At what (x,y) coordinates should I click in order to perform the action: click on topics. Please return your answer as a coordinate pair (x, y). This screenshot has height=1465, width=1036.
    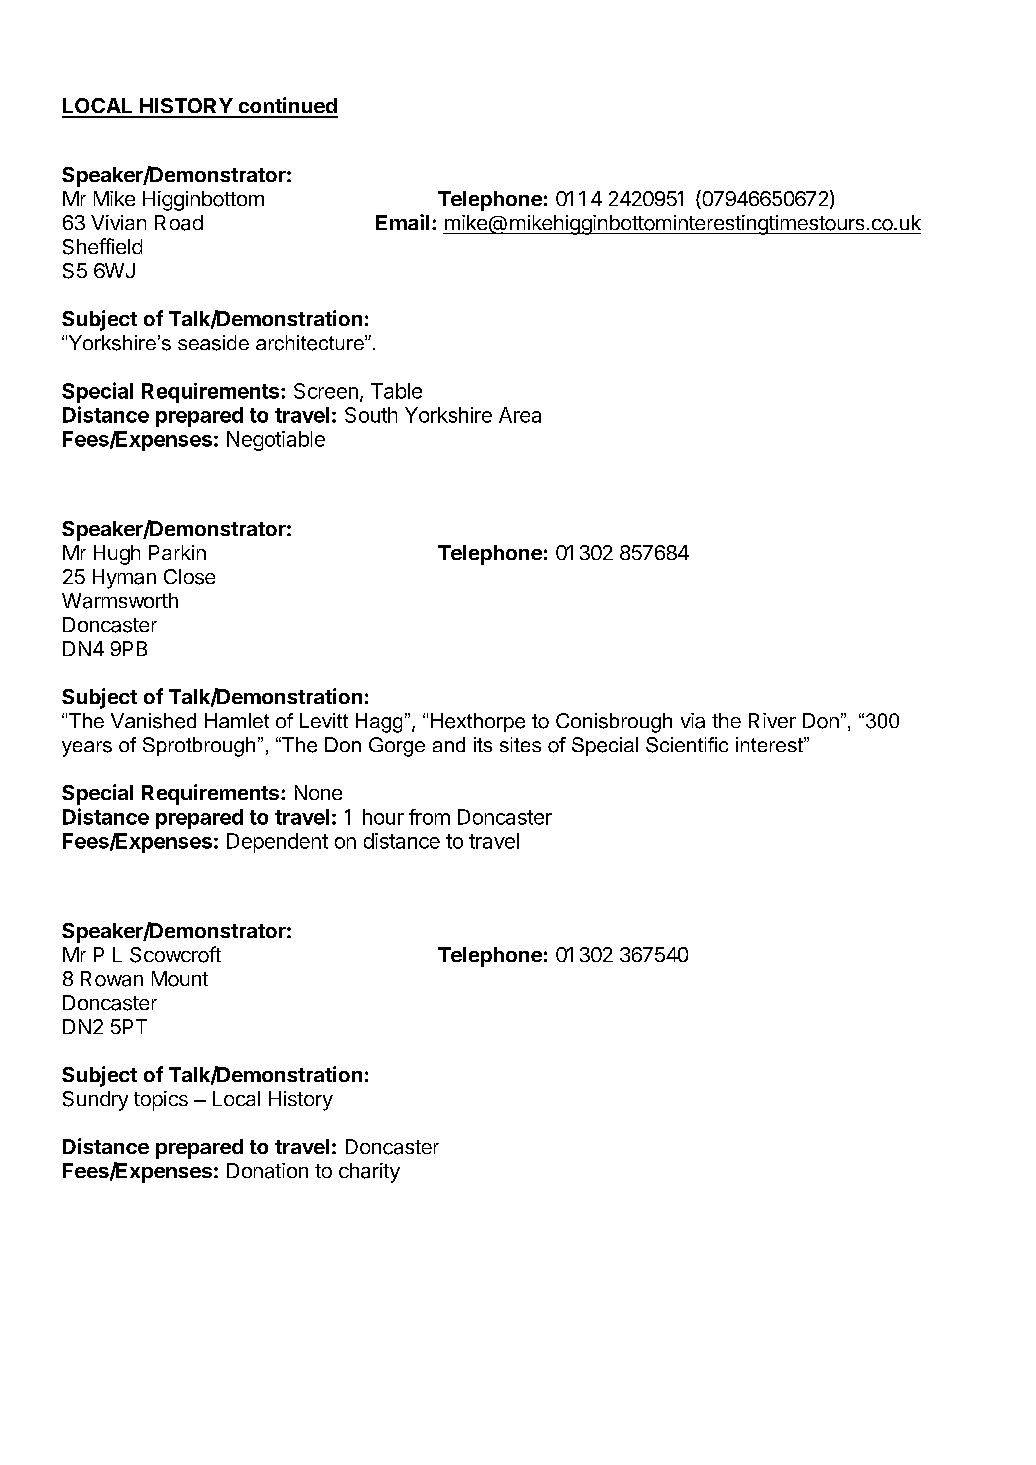
    Looking at the image, I should click on (161, 1101).
